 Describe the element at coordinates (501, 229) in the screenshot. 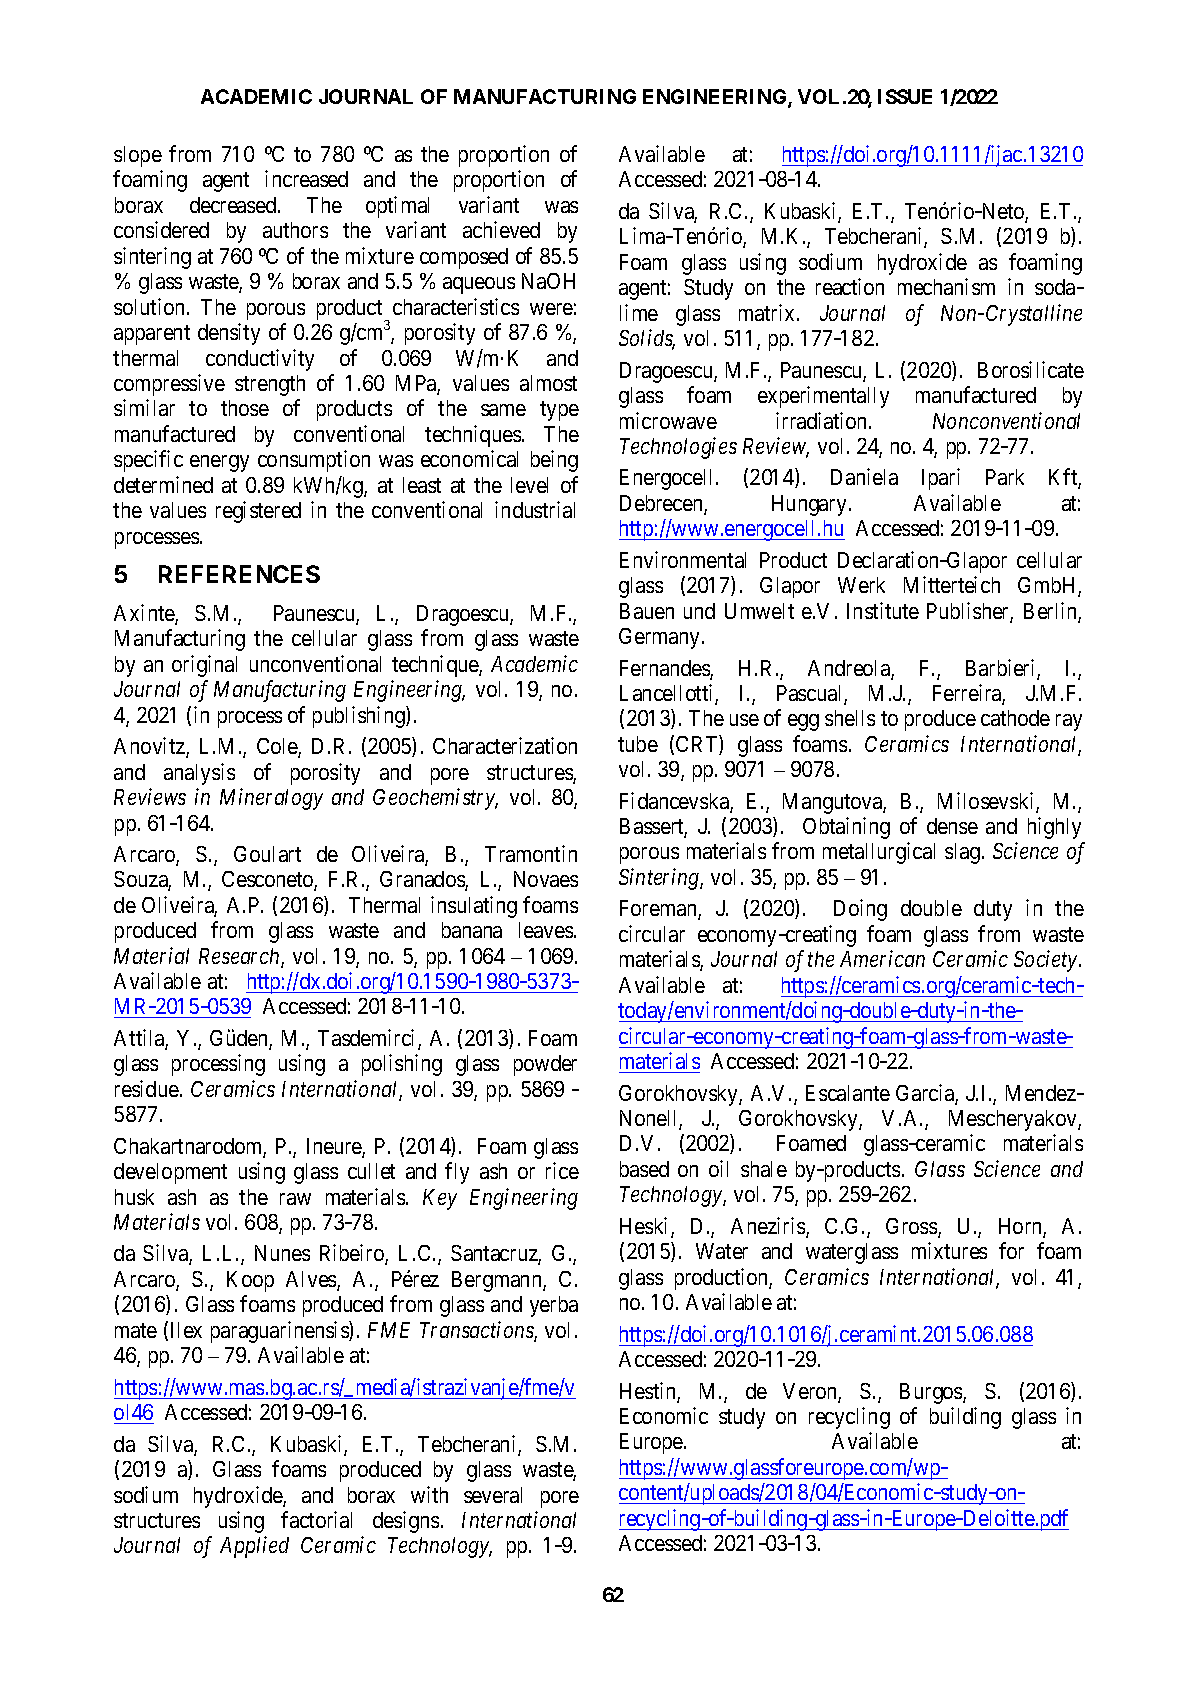

I see `achieved` at that location.
